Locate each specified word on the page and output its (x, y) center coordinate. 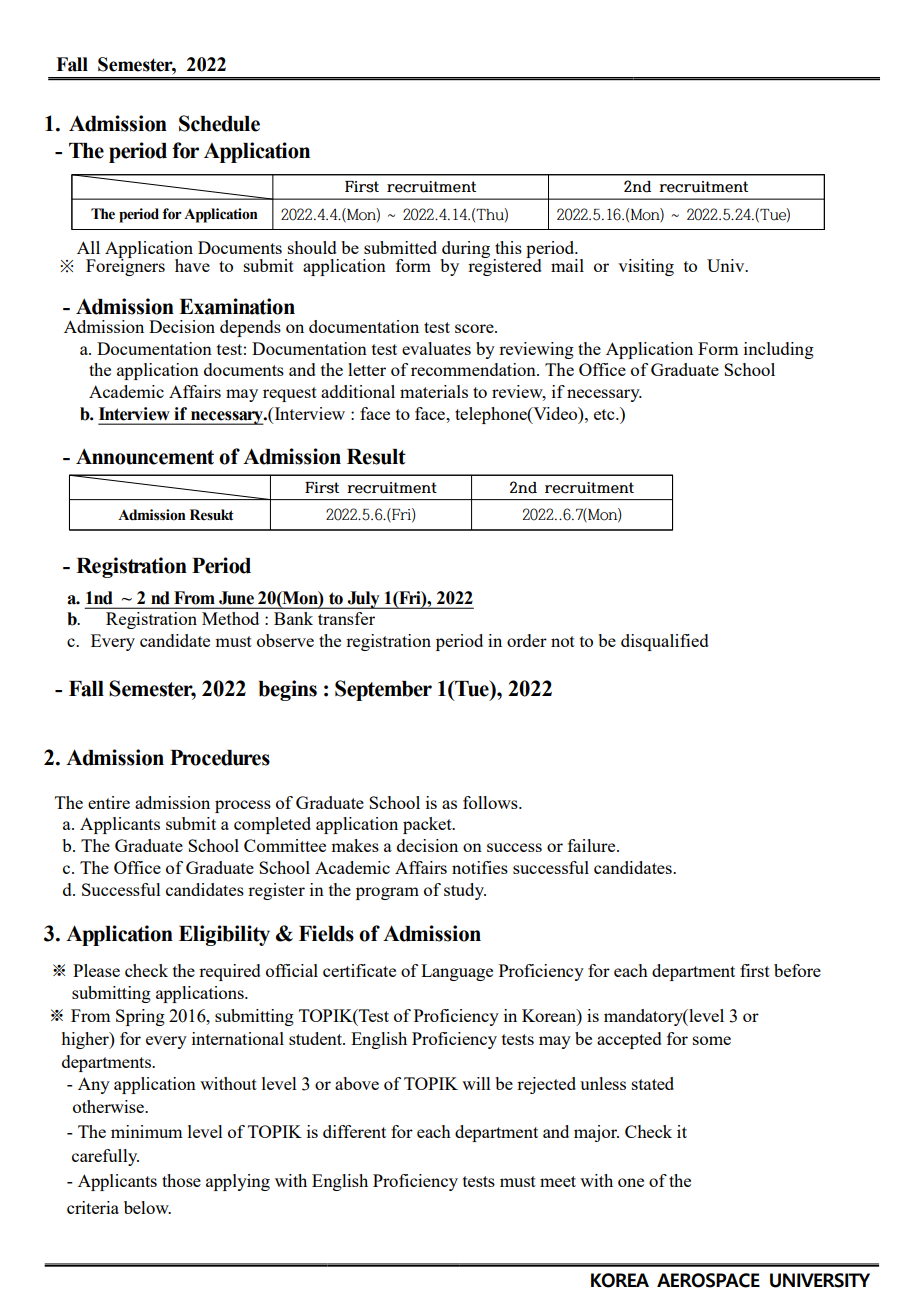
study (465, 891)
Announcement (145, 457)
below (147, 1207)
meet (558, 1181)
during (465, 250)
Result (376, 457)
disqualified (665, 642)
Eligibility (224, 935)
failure (593, 845)
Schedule (219, 123)
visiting (646, 267)
